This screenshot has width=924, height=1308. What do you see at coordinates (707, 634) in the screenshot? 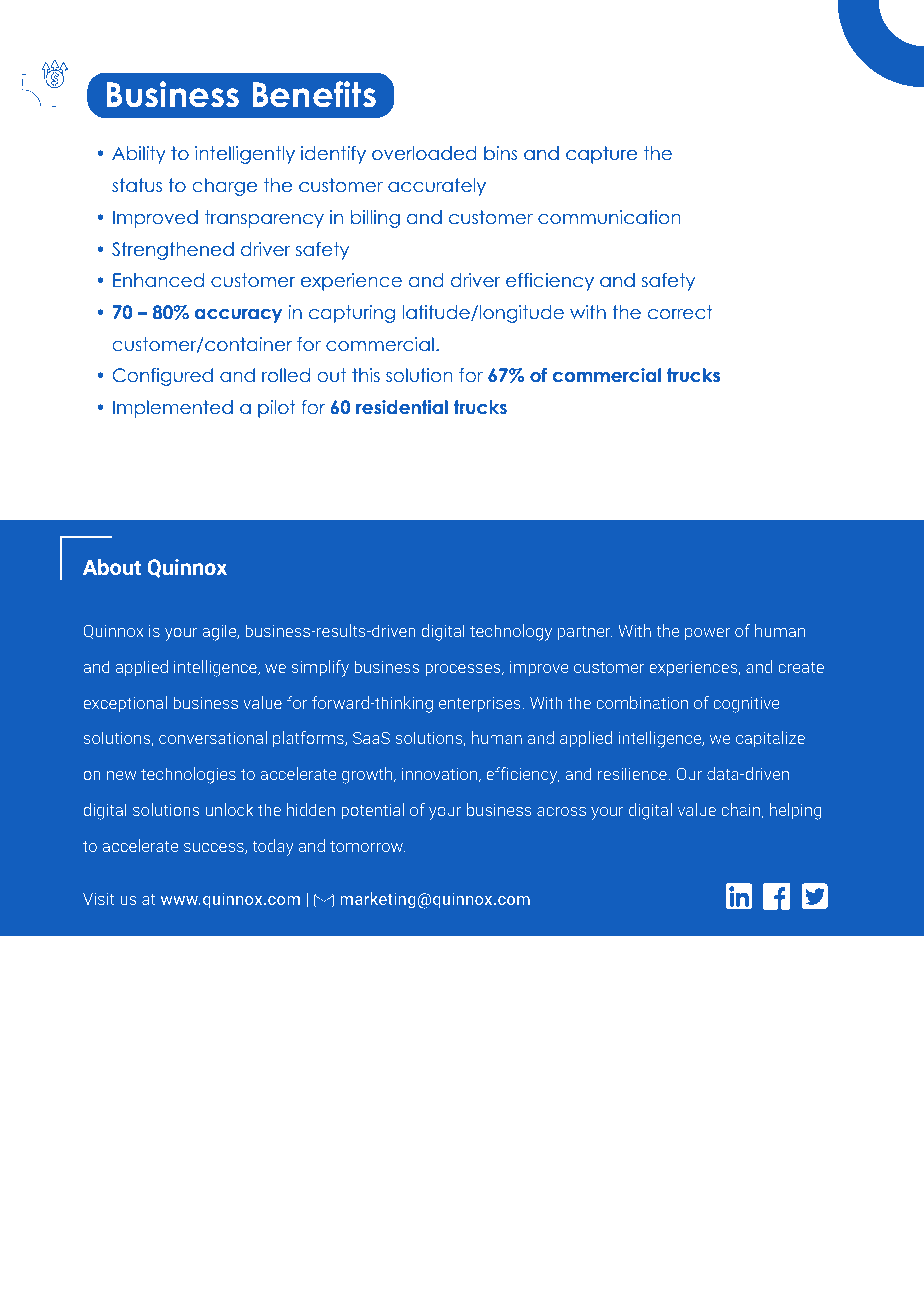
I see `power` at bounding box center [707, 634].
